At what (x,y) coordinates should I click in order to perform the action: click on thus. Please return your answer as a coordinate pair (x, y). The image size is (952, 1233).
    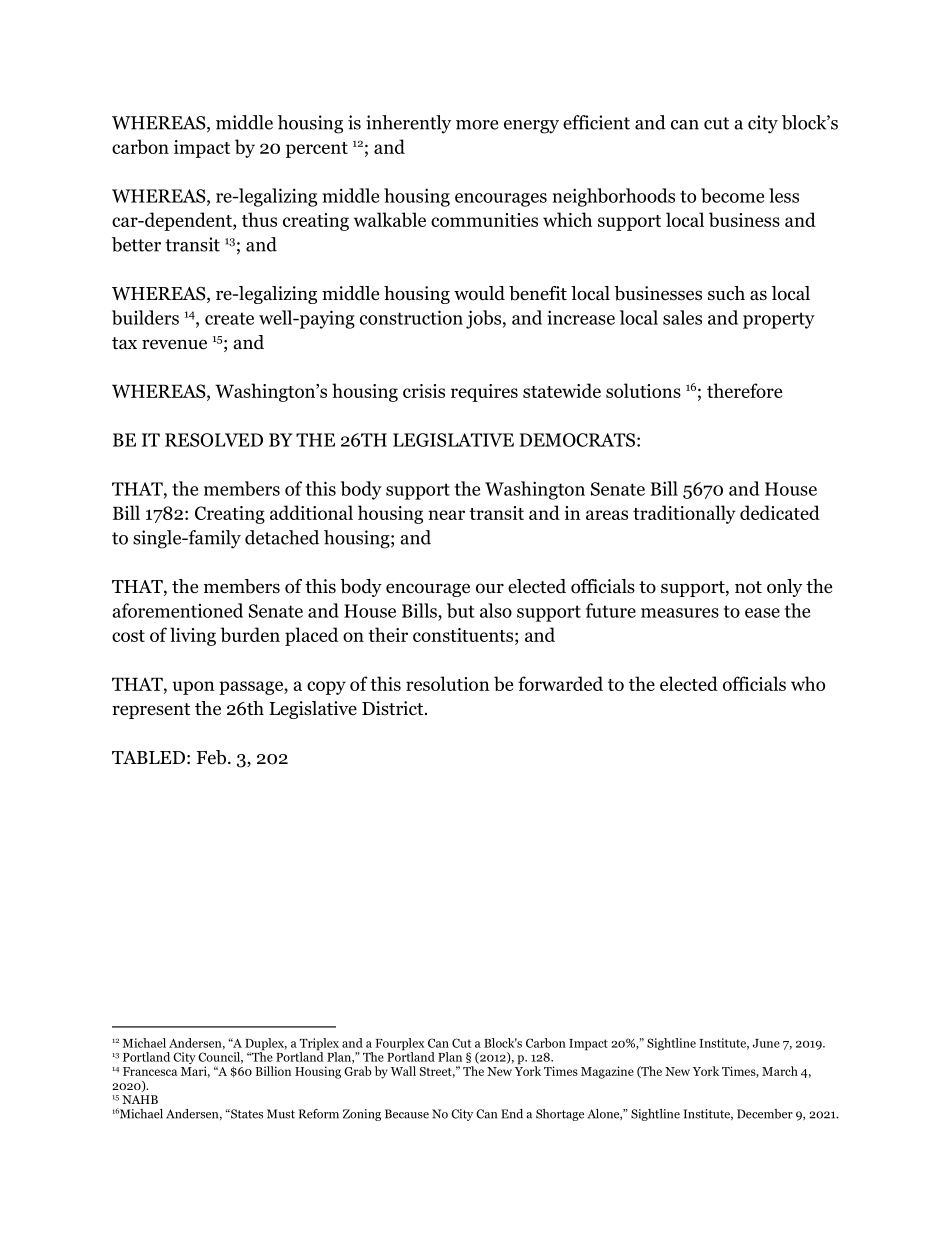
    Looking at the image, I should click on (259, 219).
